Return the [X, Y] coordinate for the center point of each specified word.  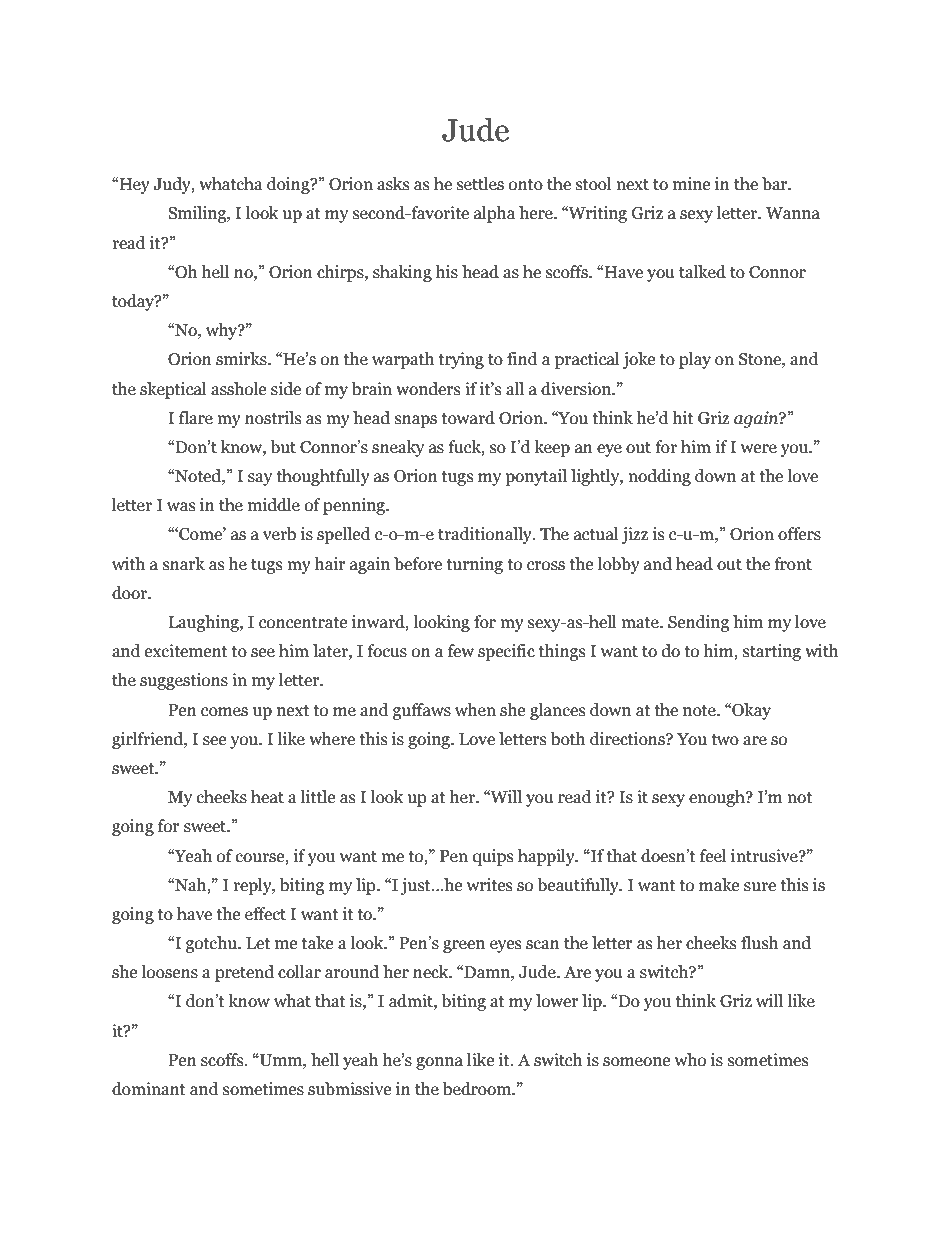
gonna [439, 1063]
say [260, 479]
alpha [494, 214]
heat [267, 797]
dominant [149, 1089]
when [475, 710]
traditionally [486, 535]
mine [691, 184]
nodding [659, 477]
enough [718, 798]
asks [393, 184]
